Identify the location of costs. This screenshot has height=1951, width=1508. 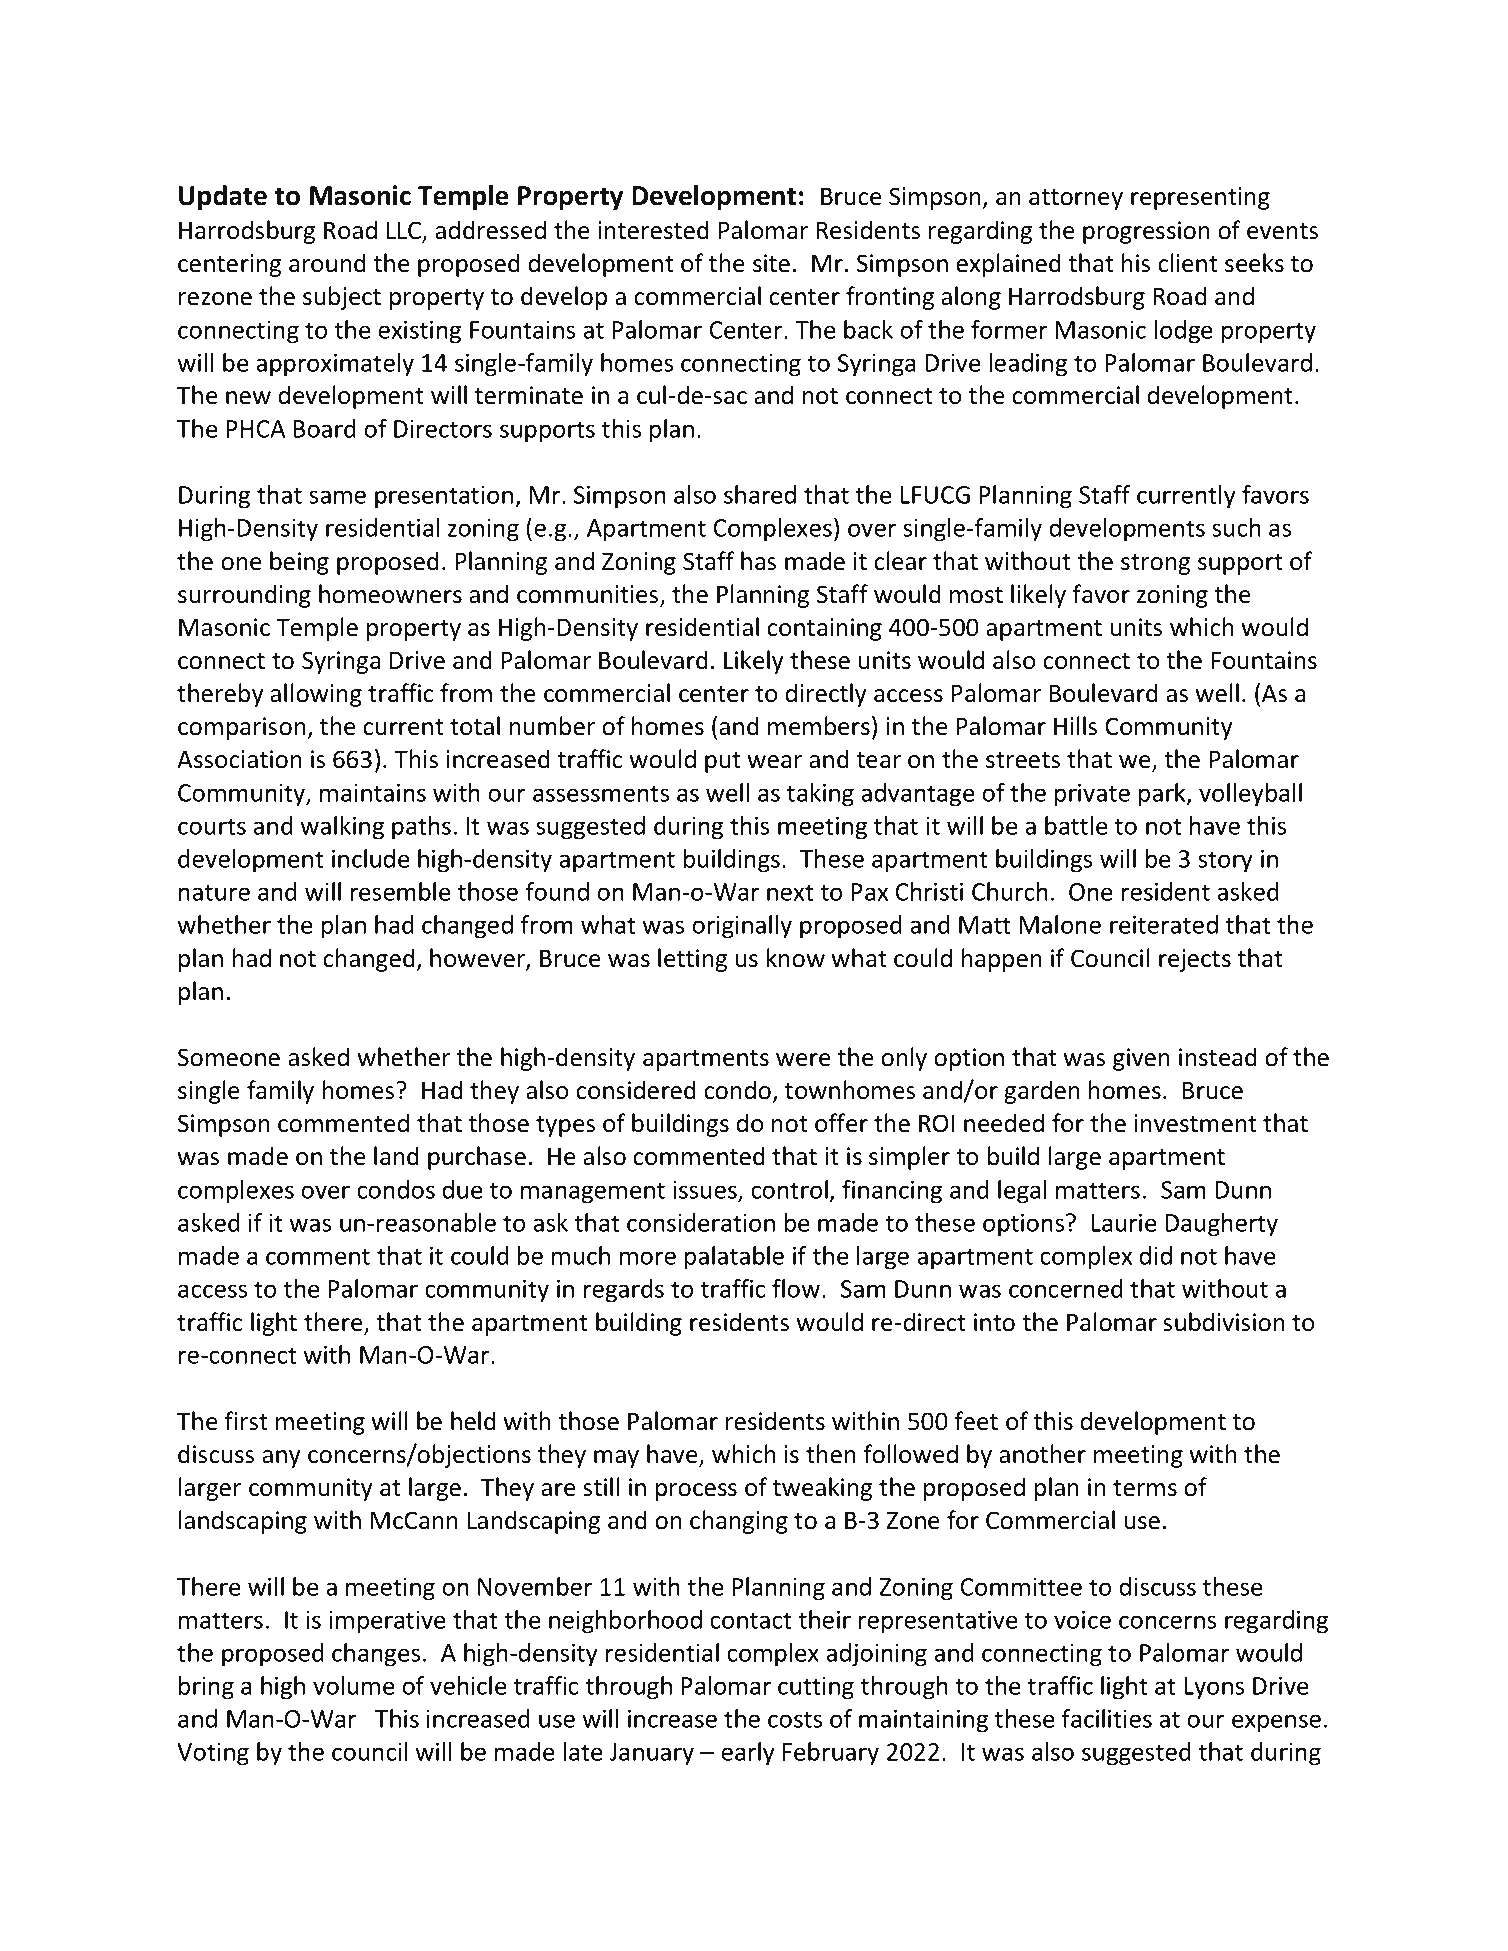
(795, 1719).
